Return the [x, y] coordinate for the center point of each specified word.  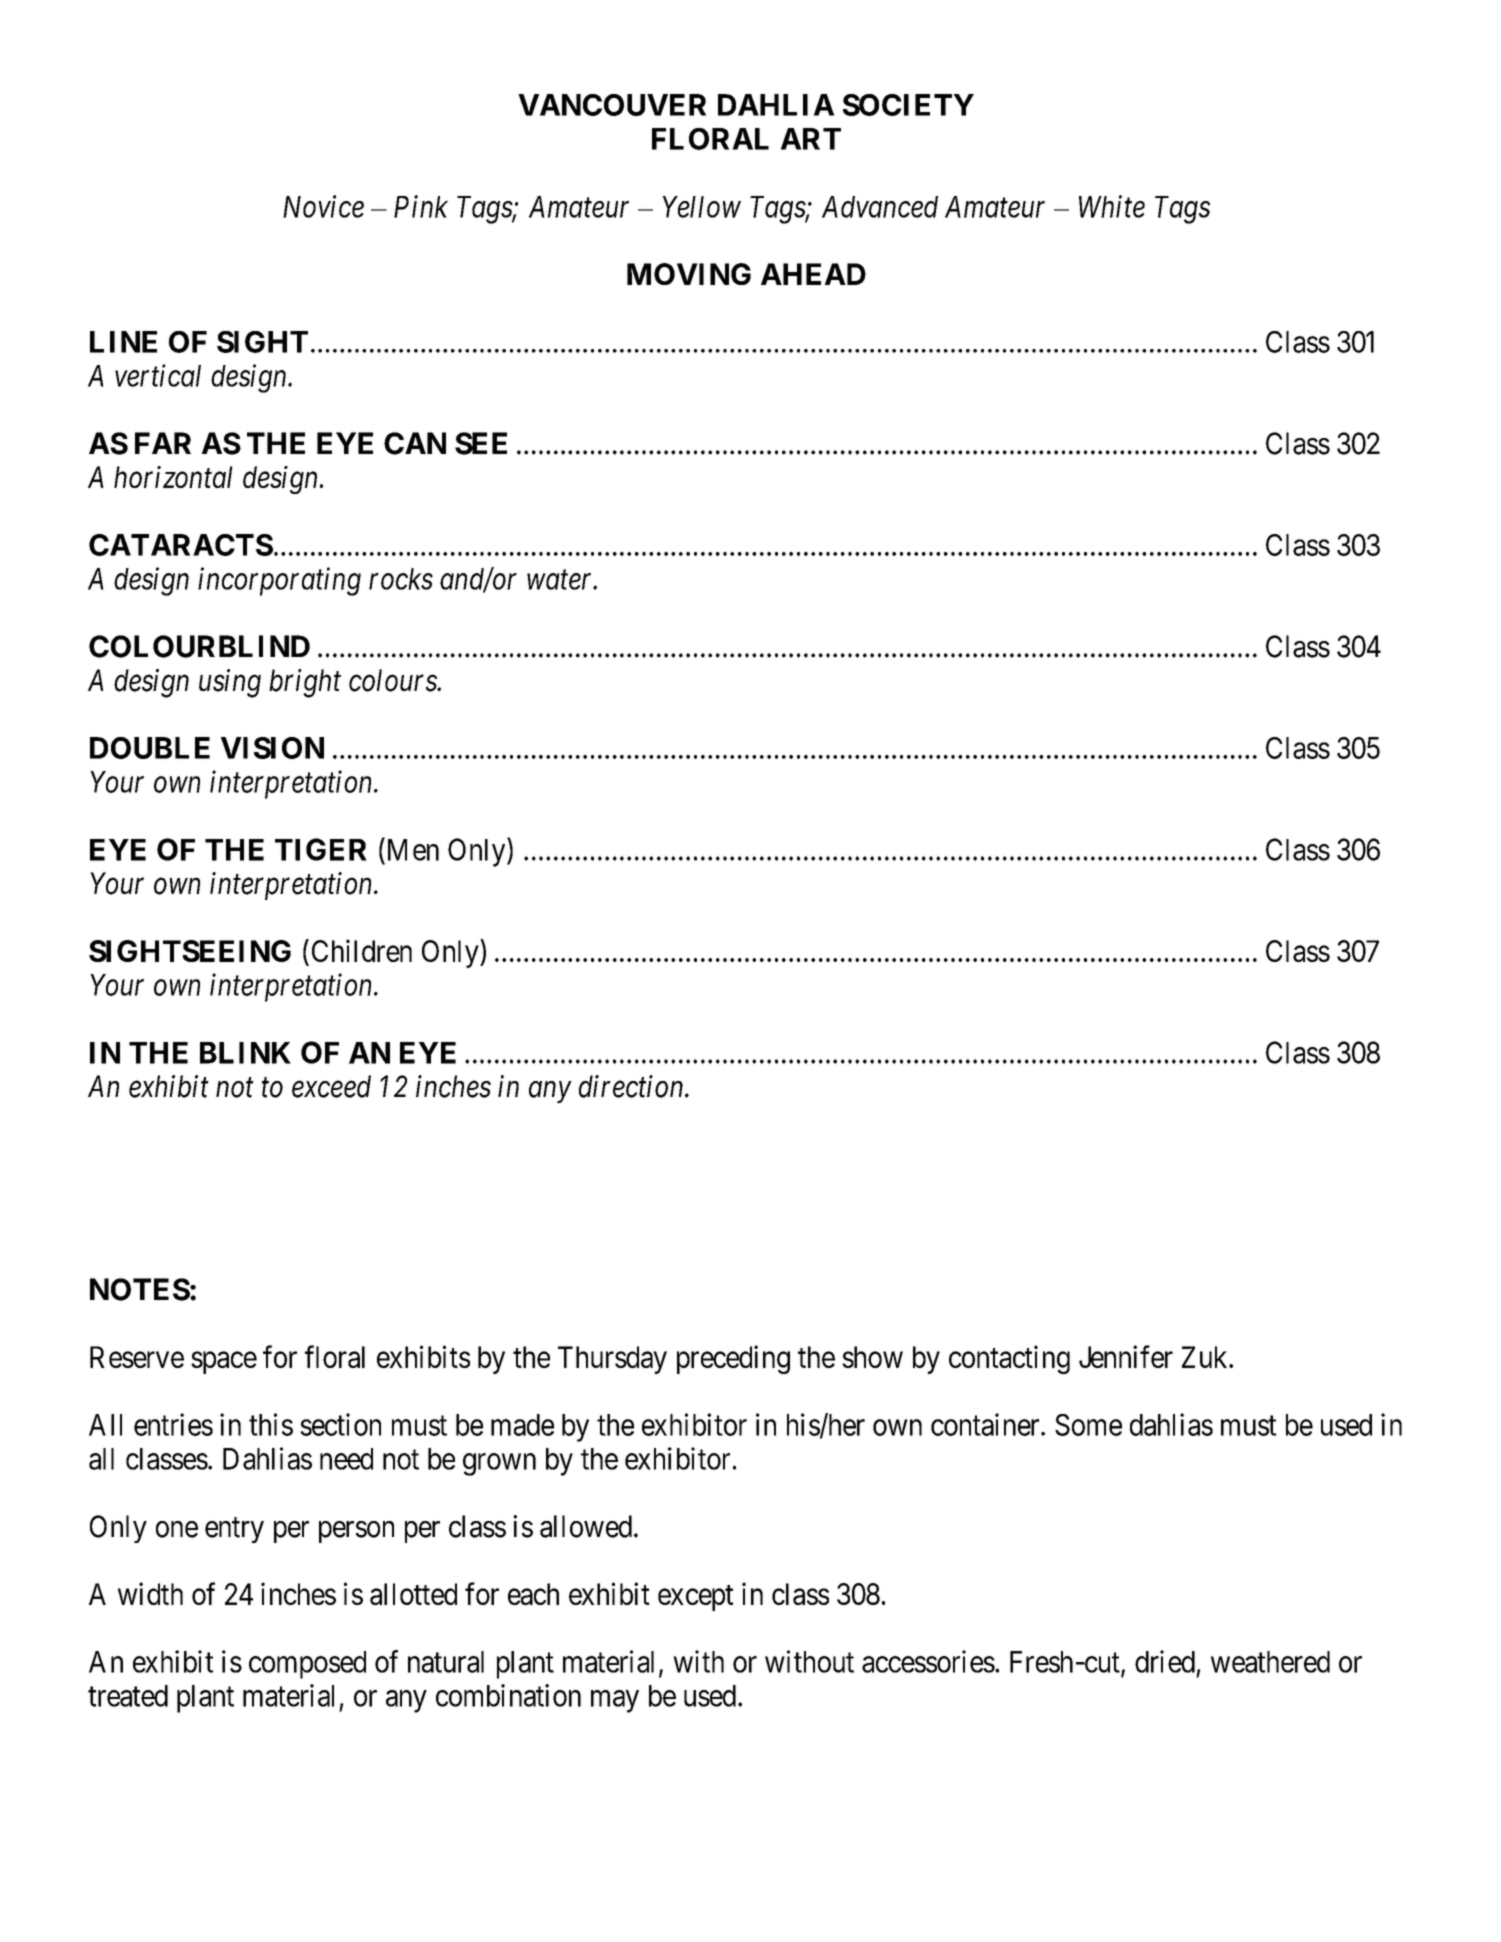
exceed [331, 1086]
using [230, 683]
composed [307, 1665]
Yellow [702, 207]
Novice [323, 206]
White [1112, 206]
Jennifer [1126, 1356]
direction [632, 1086]
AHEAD [813, 274]
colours [393, 680]
